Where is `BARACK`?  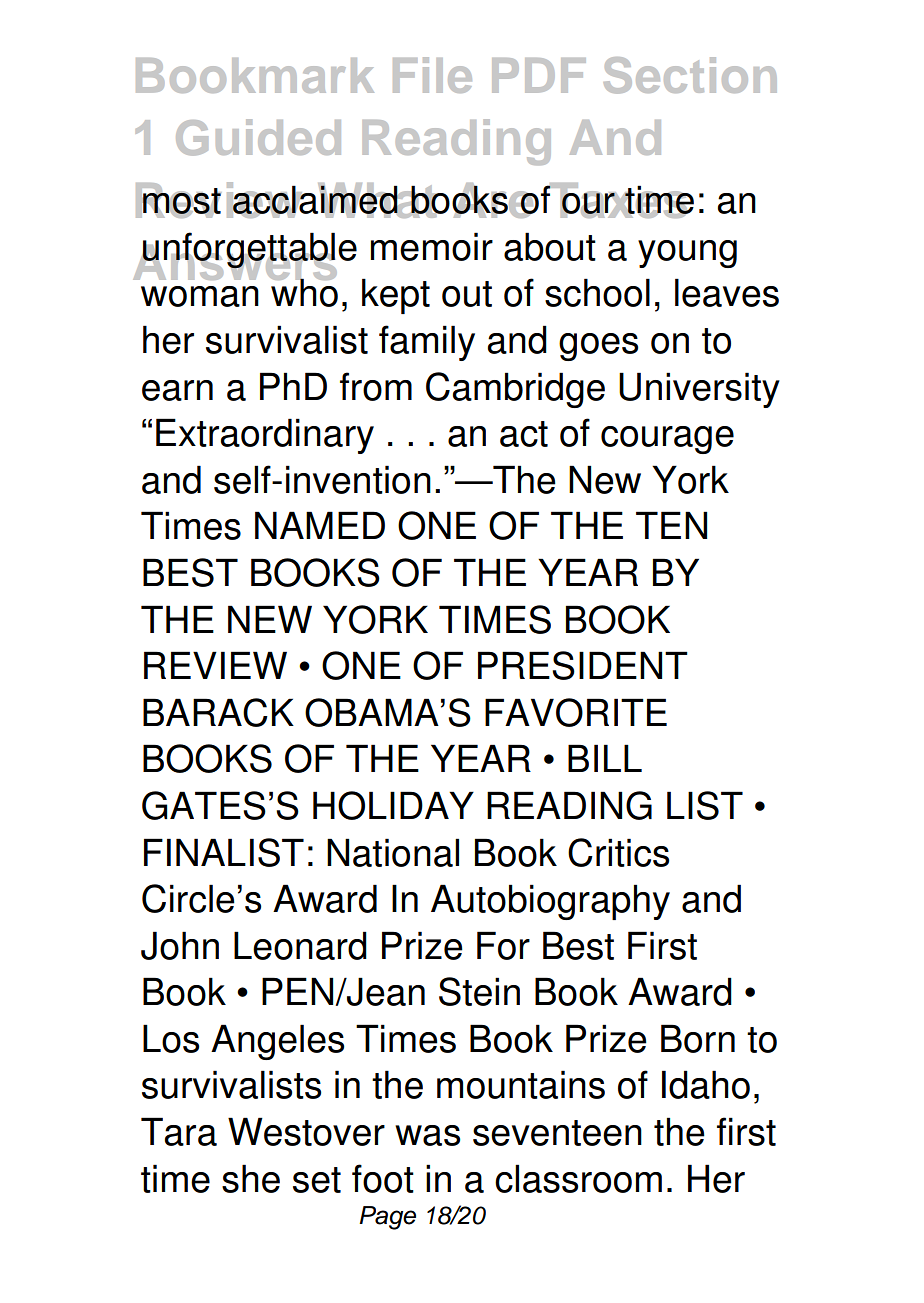
BARACK is located at coordinates (218, 712).
